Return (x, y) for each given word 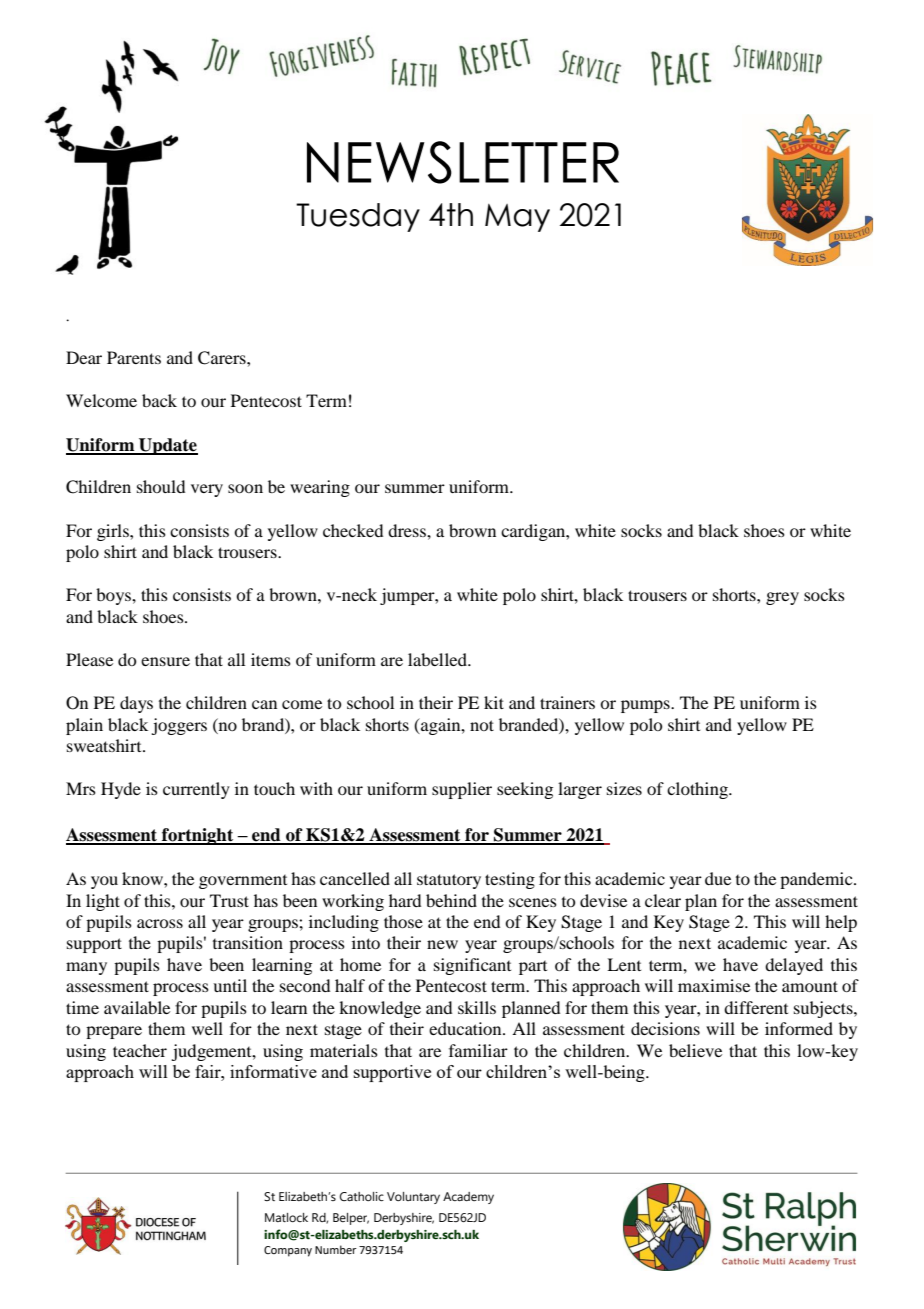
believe (695, 1050)
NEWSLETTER (463, 162)
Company (288, 1251)
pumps (646, 706)
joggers (179, 726)
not (482, 725)
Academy (468, 1198)
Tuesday (358, 217)
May (517, 218)
